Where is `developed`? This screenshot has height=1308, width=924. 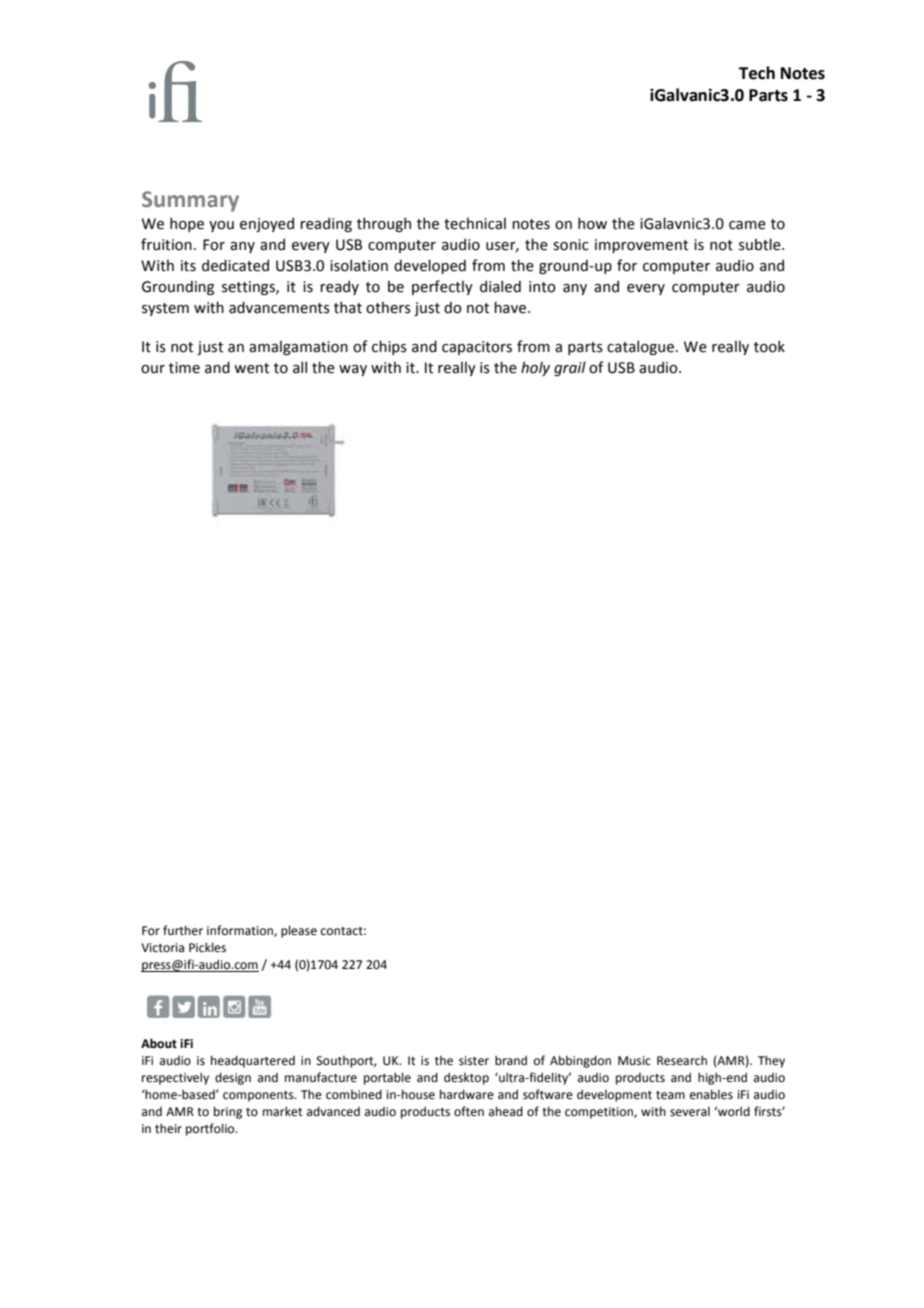
developed is located at coordinates (430, 266).
